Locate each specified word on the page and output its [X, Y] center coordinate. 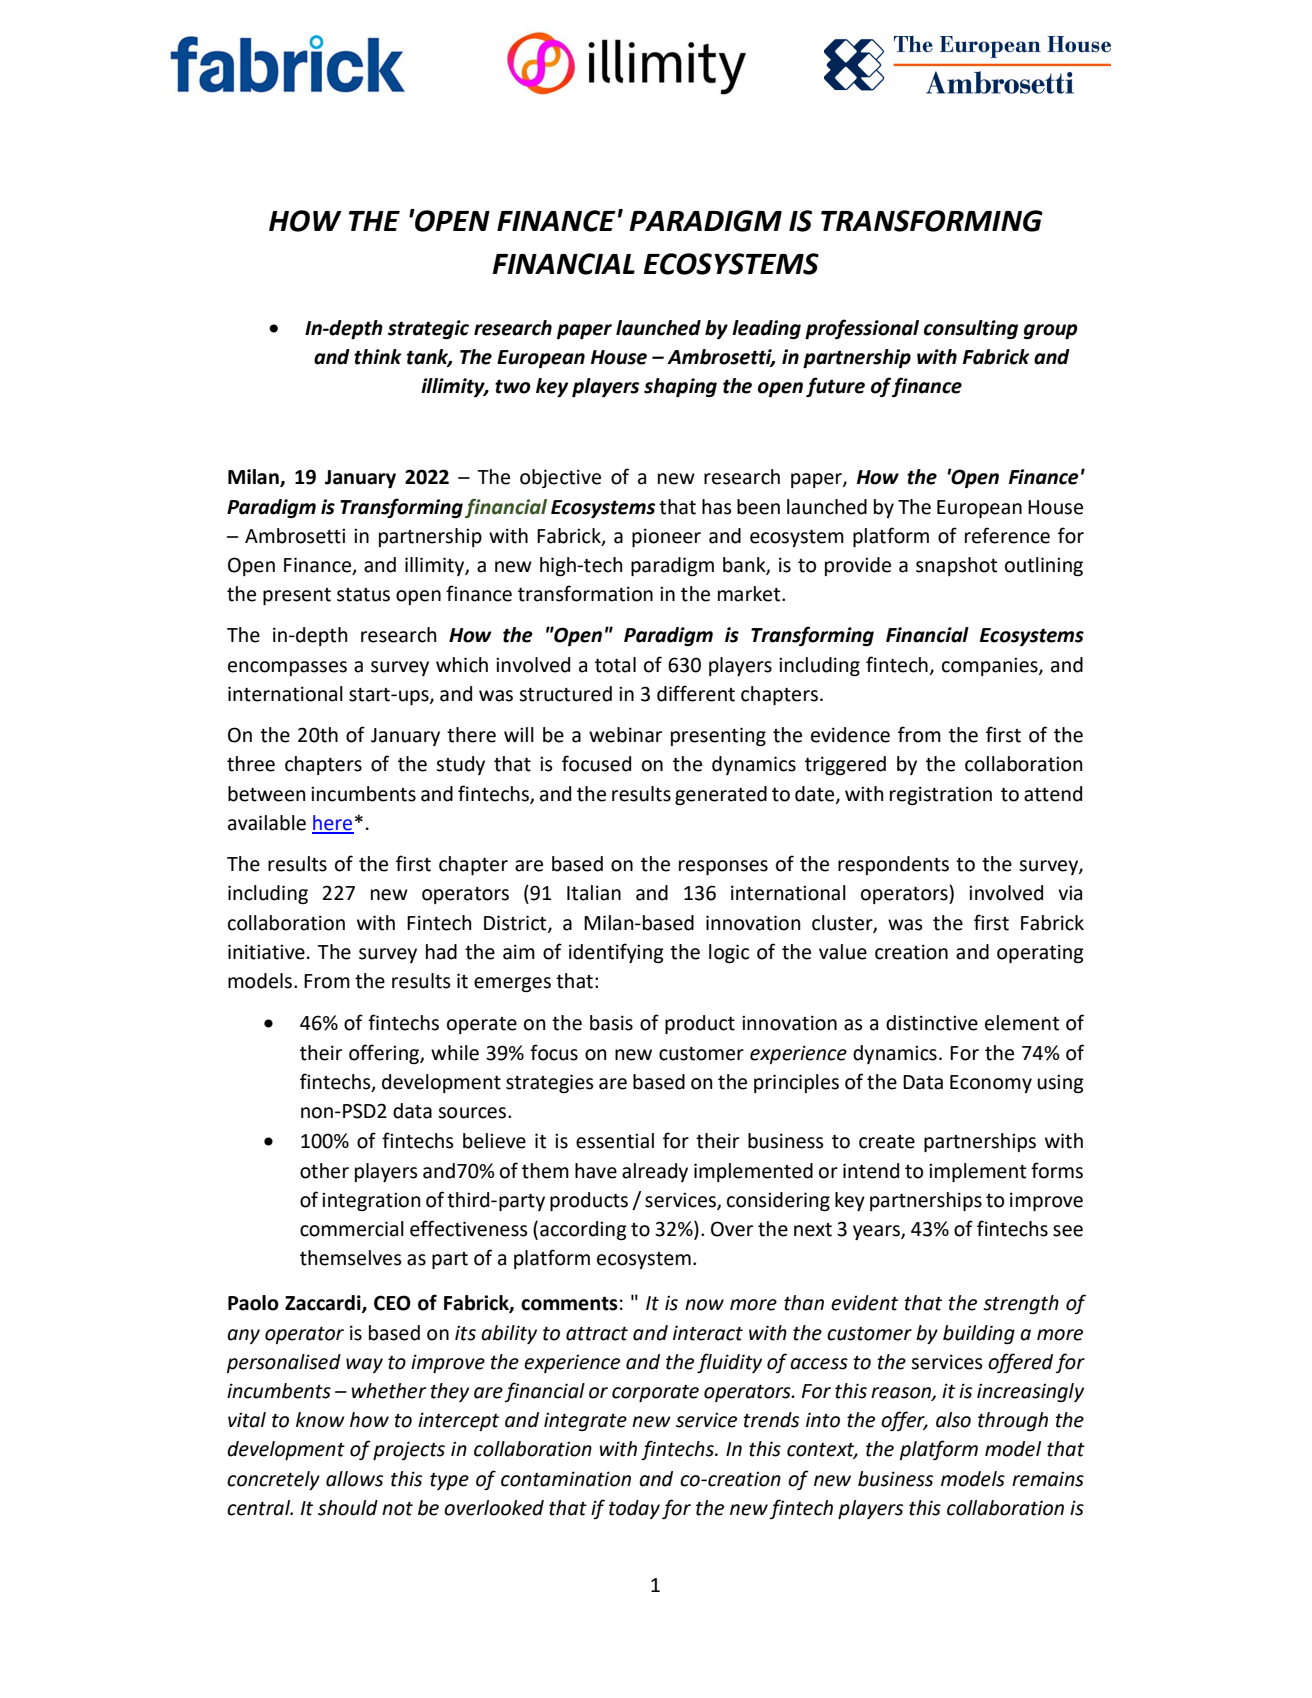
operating [1040, 953]
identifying [616, 953]
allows [354, 1479]
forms [1057, 1170]
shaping [680, 387]
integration [371, 1201]
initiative [266, 952]
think [378, 357]
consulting [971, 329]
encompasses [287, 668]
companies [991, 666]
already [655, 1172]
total [615, 665]
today [634, 1509]
